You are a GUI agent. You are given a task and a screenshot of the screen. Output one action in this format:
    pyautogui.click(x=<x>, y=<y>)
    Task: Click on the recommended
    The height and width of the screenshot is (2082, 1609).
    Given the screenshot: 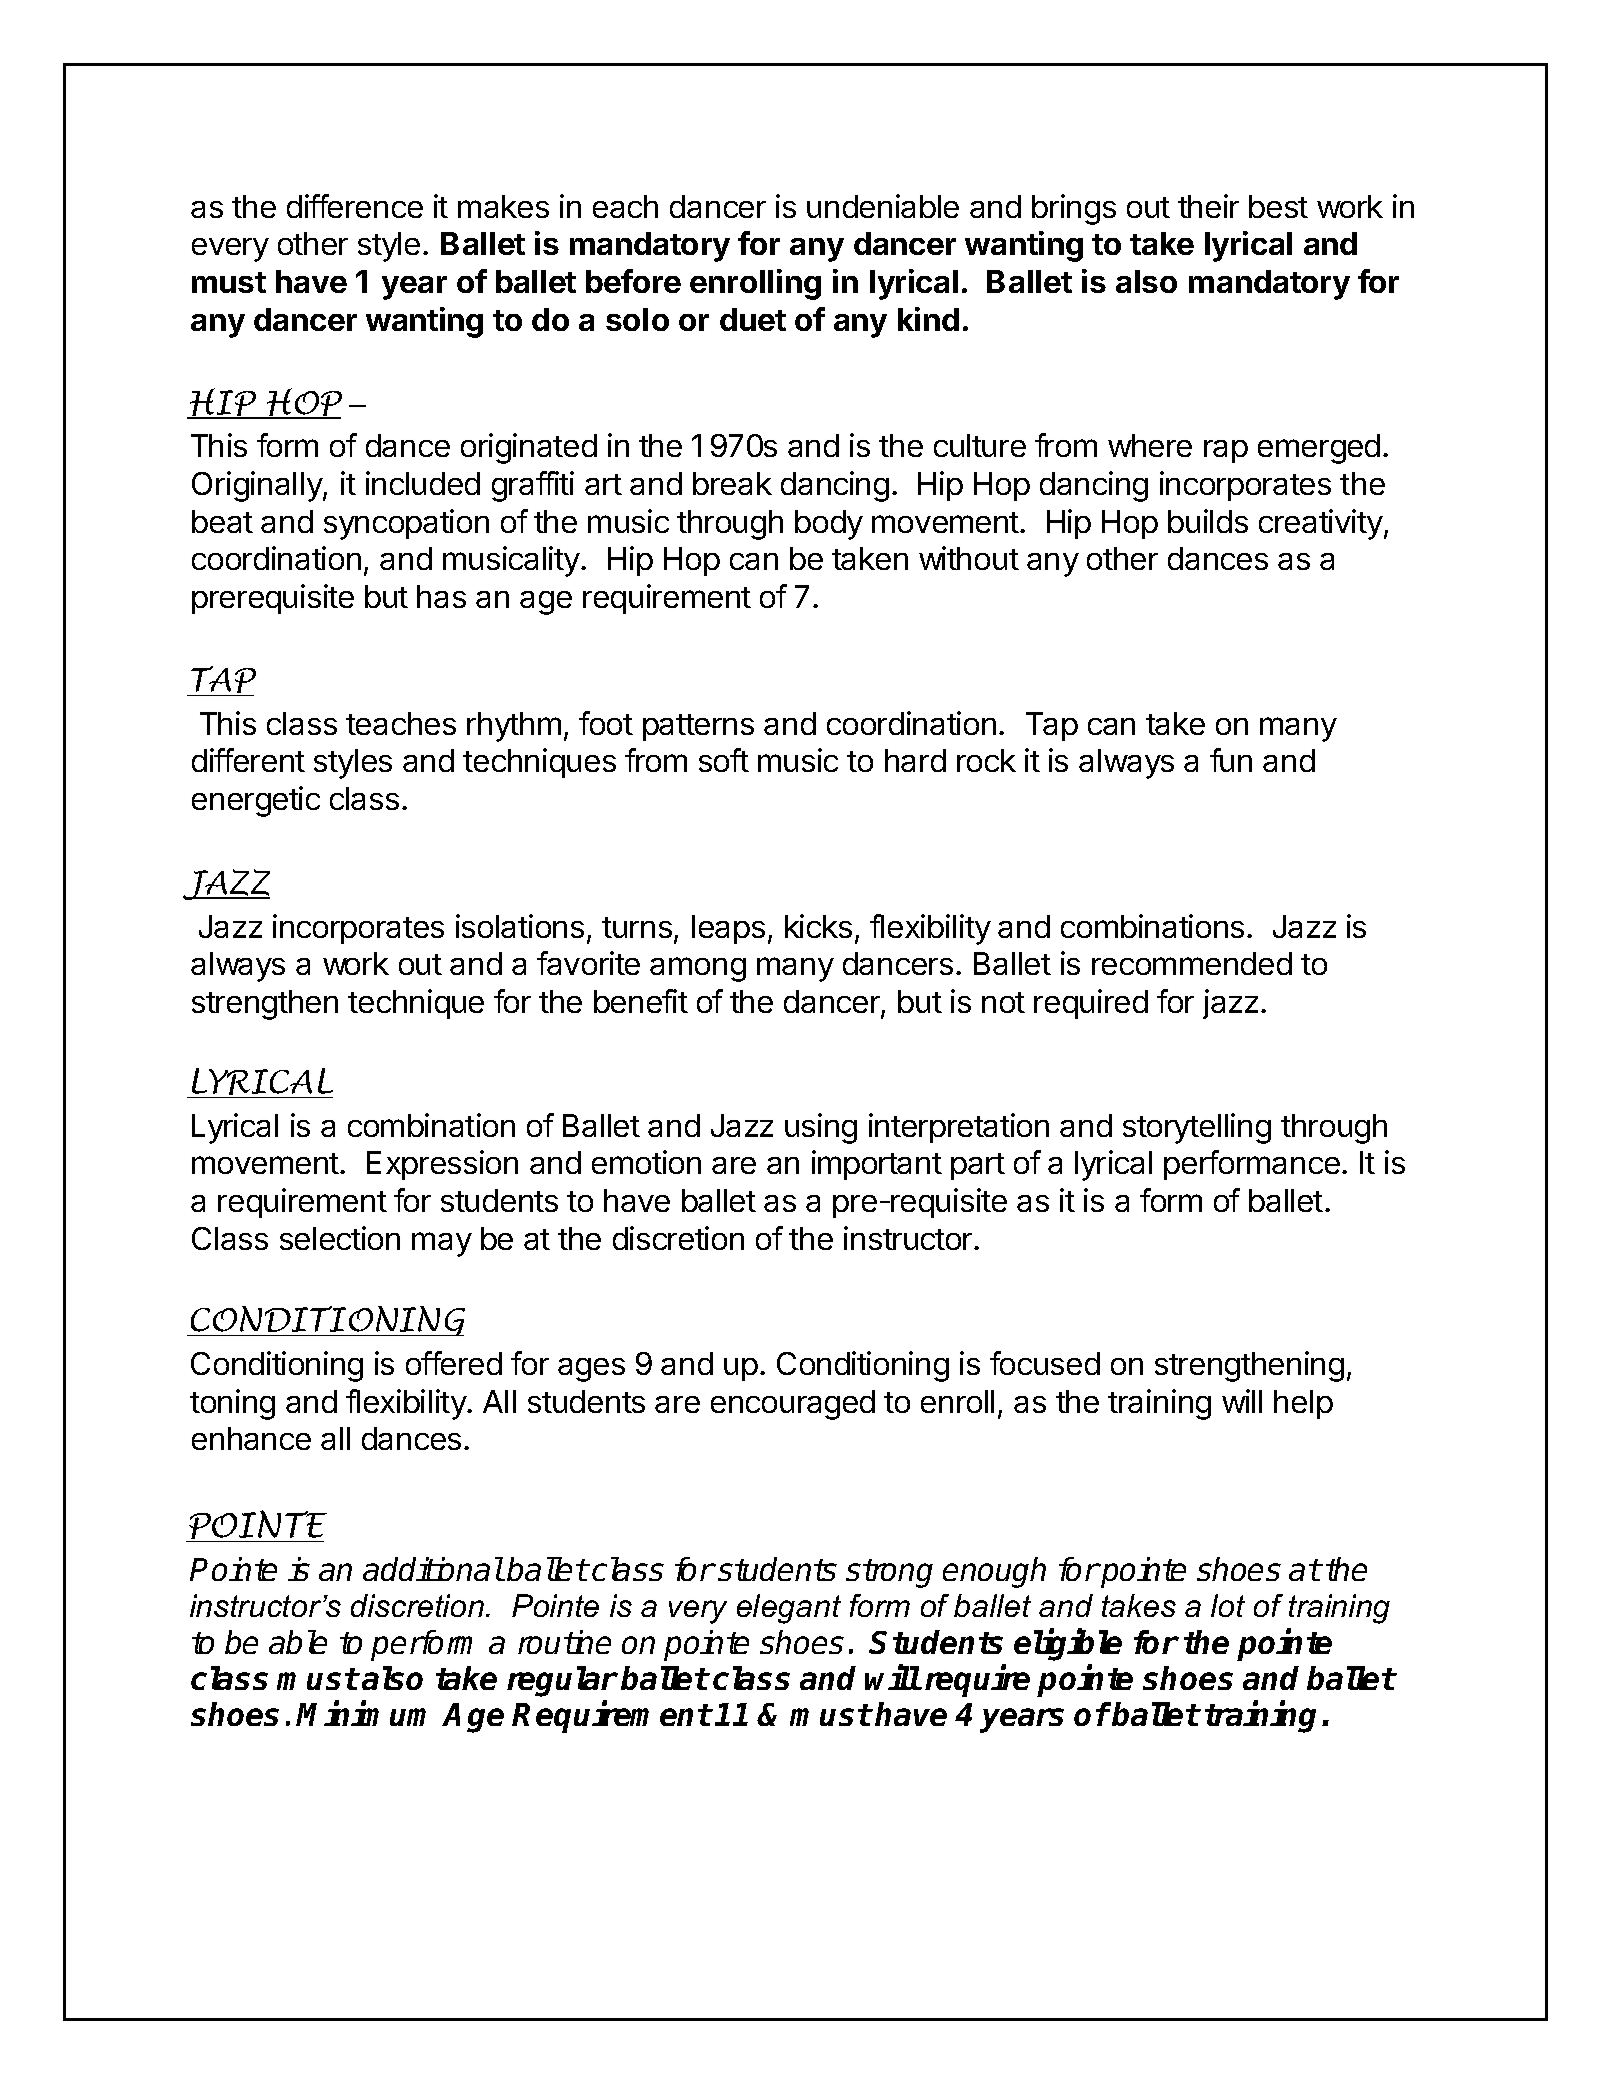 What is the action you would take?
    pyautogui.click(x=1192, y=963)
